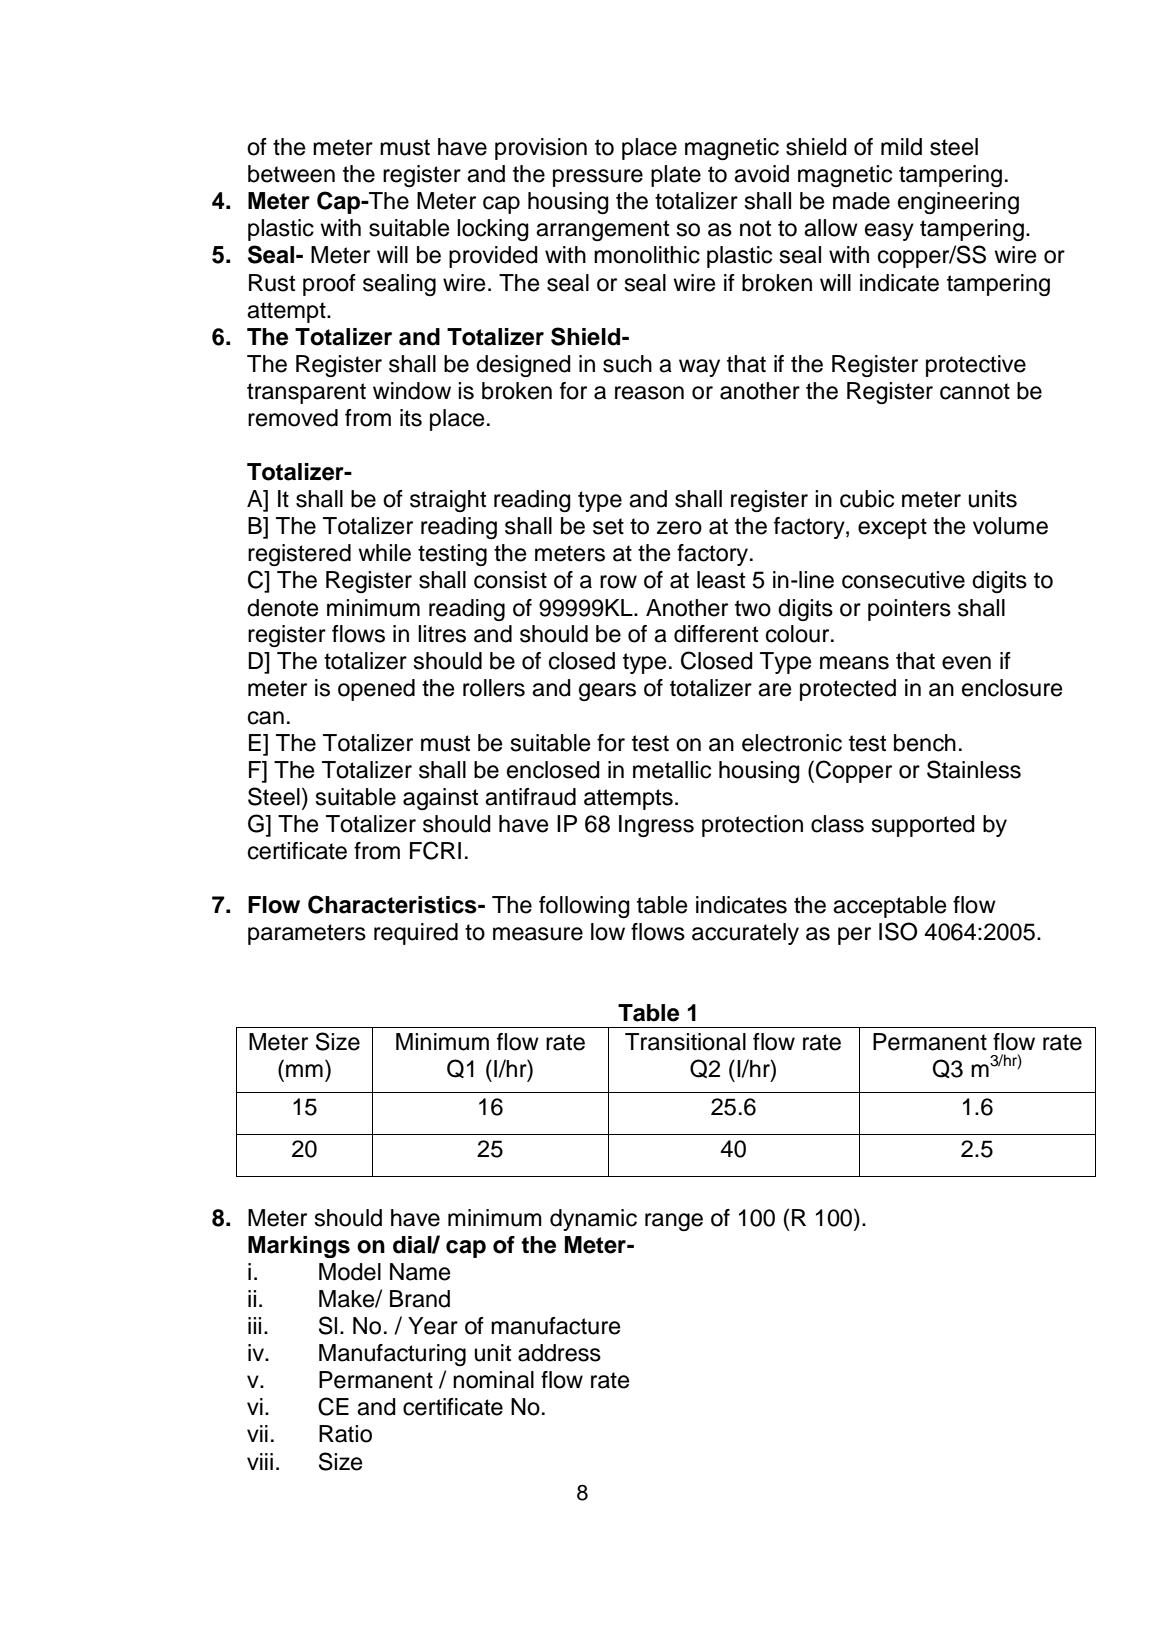 The height and width of the screenshot is (1652, 1167). What do you see at coordinates (923, 826) in the screenshot?
I see `supported` at bounding box center [923, 826].
